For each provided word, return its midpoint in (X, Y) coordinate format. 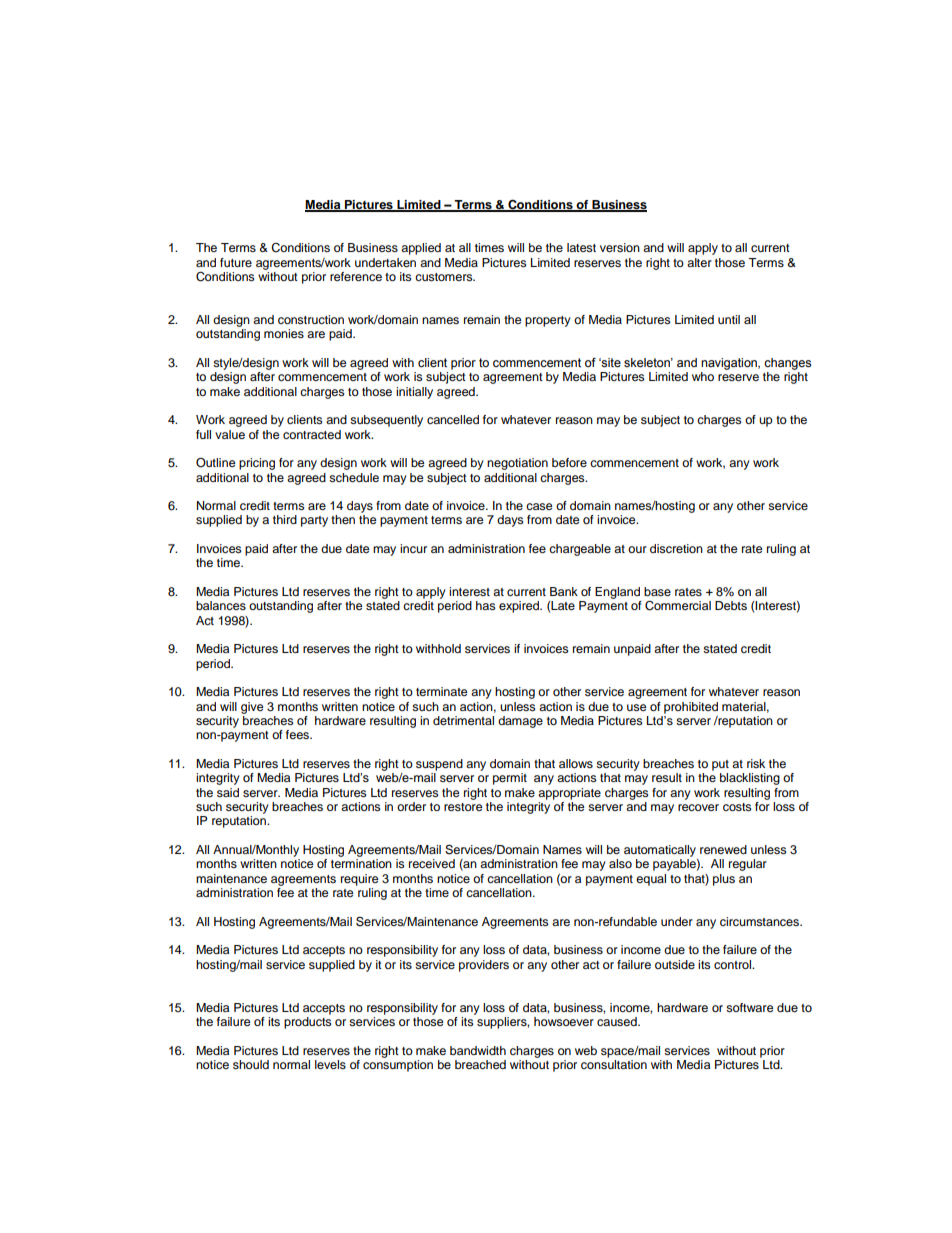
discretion (676, 548)
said (228, 792)
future (236, 262)
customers (445, 277)
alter (699, 262)
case (539, 506)
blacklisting (750, 779)
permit (510, 779)
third (285, 519)
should (251, 1064)
